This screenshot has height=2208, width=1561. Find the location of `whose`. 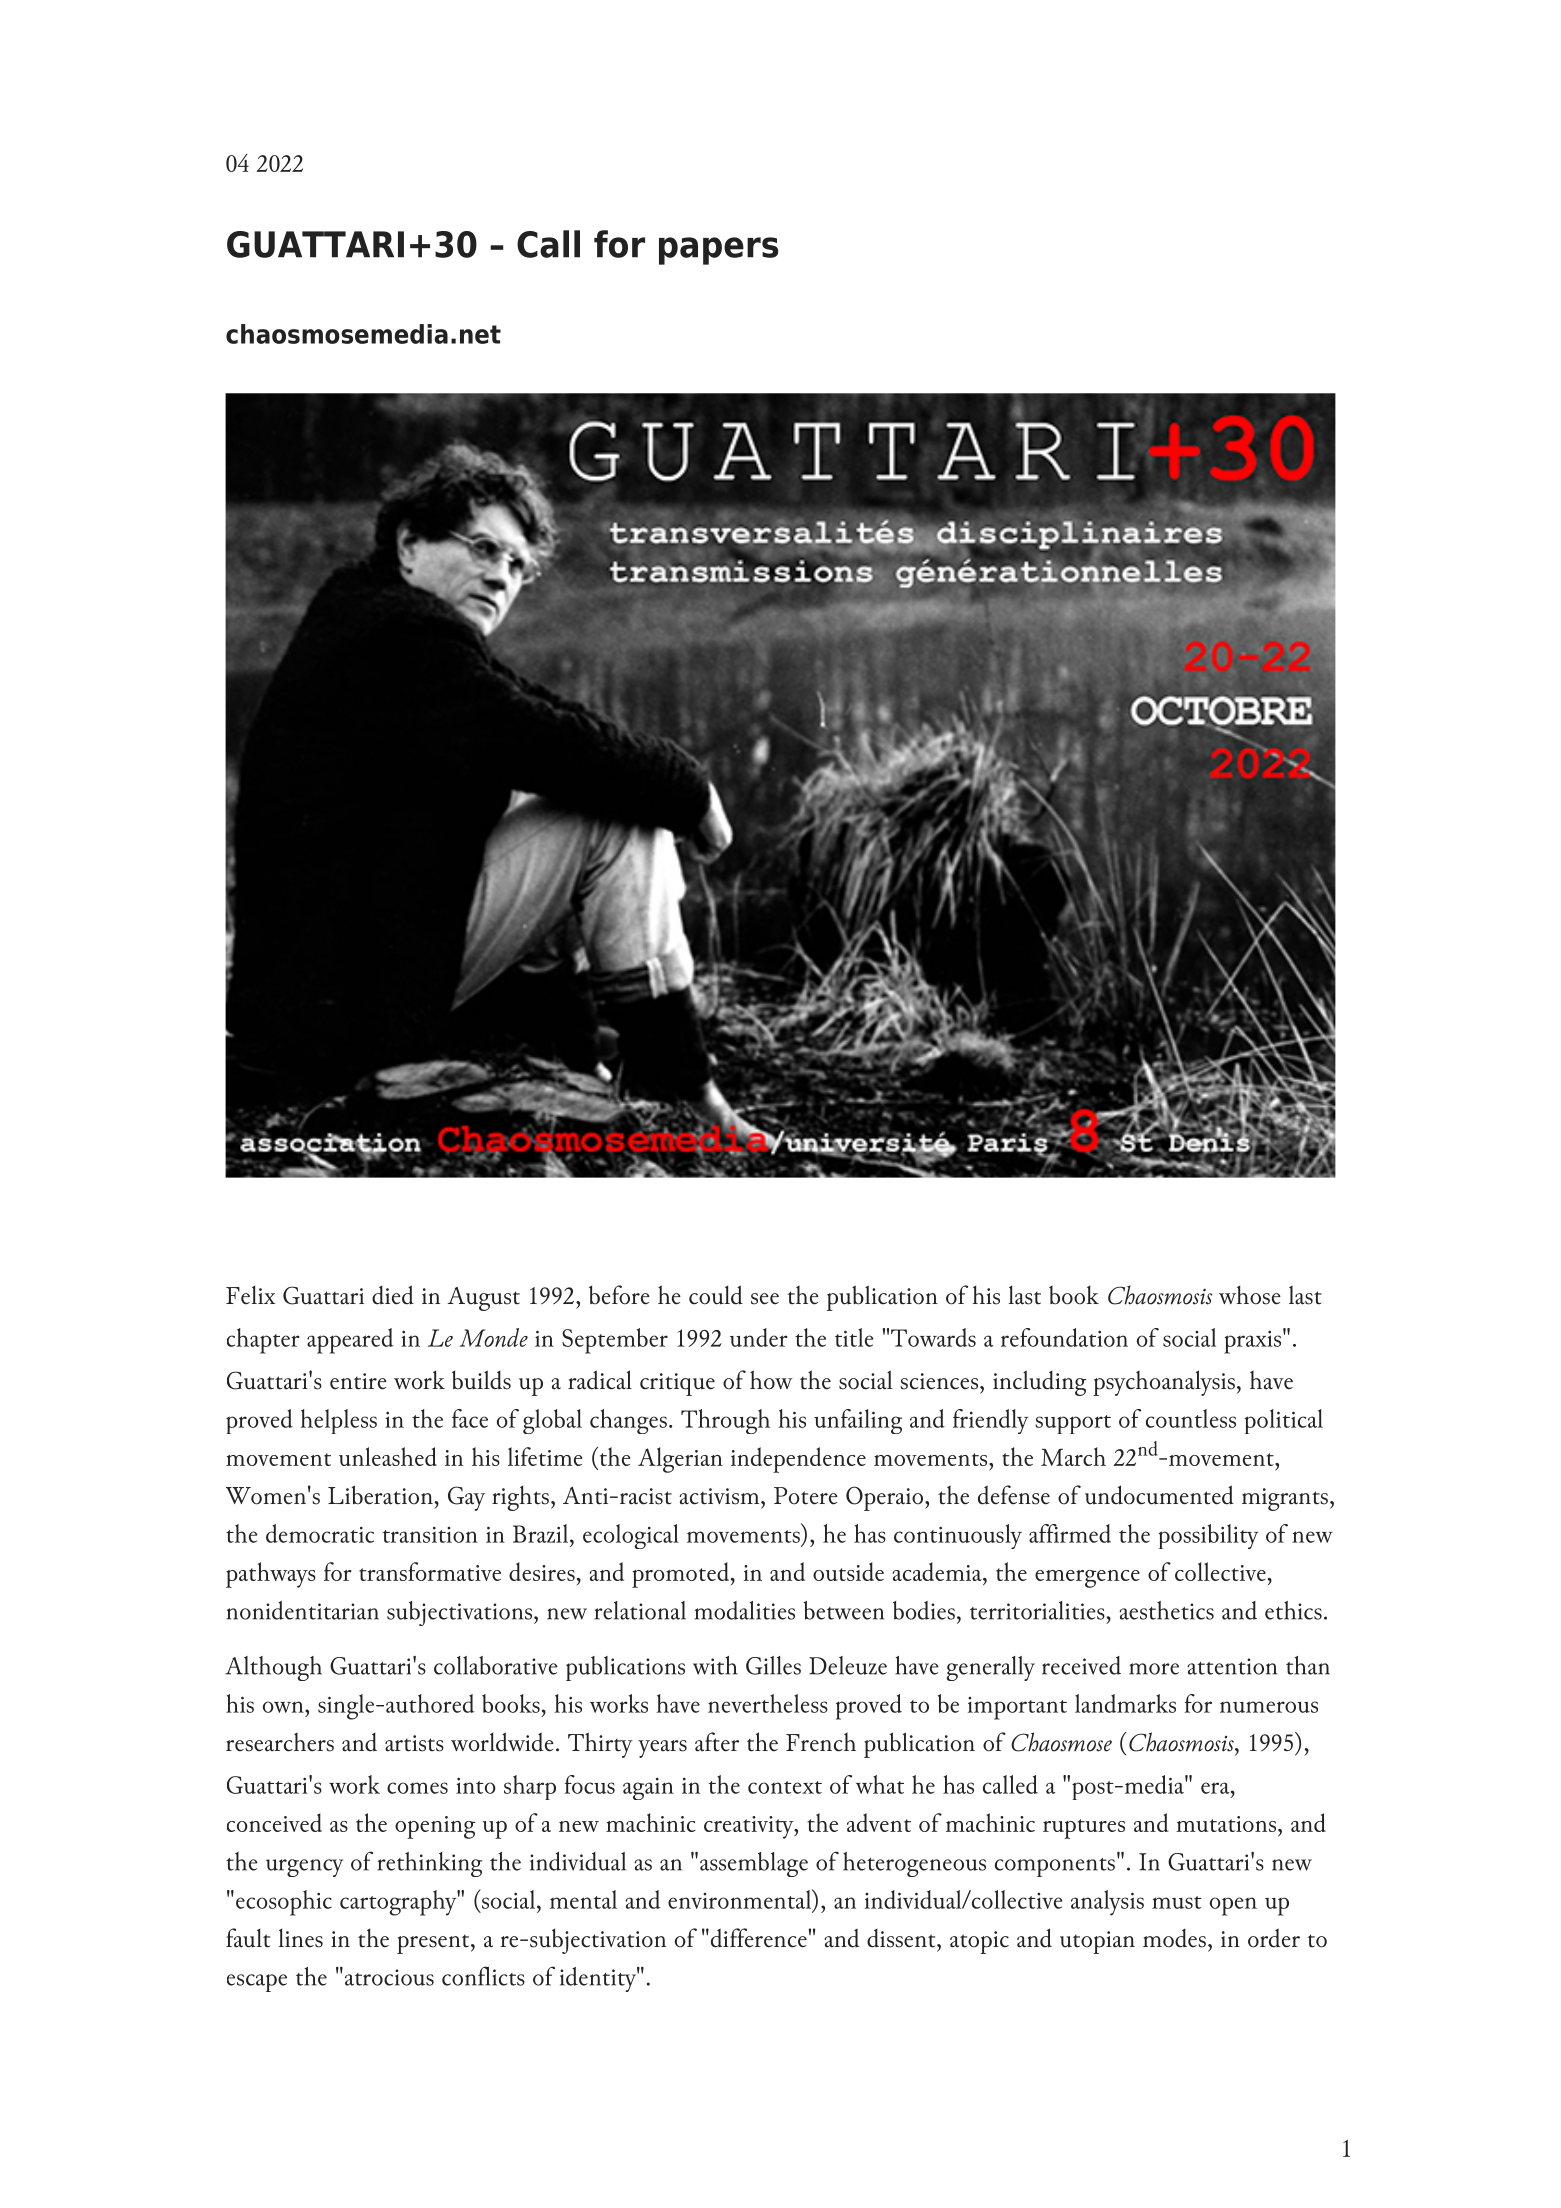

whose is located at coordinates (1250, 1295).
